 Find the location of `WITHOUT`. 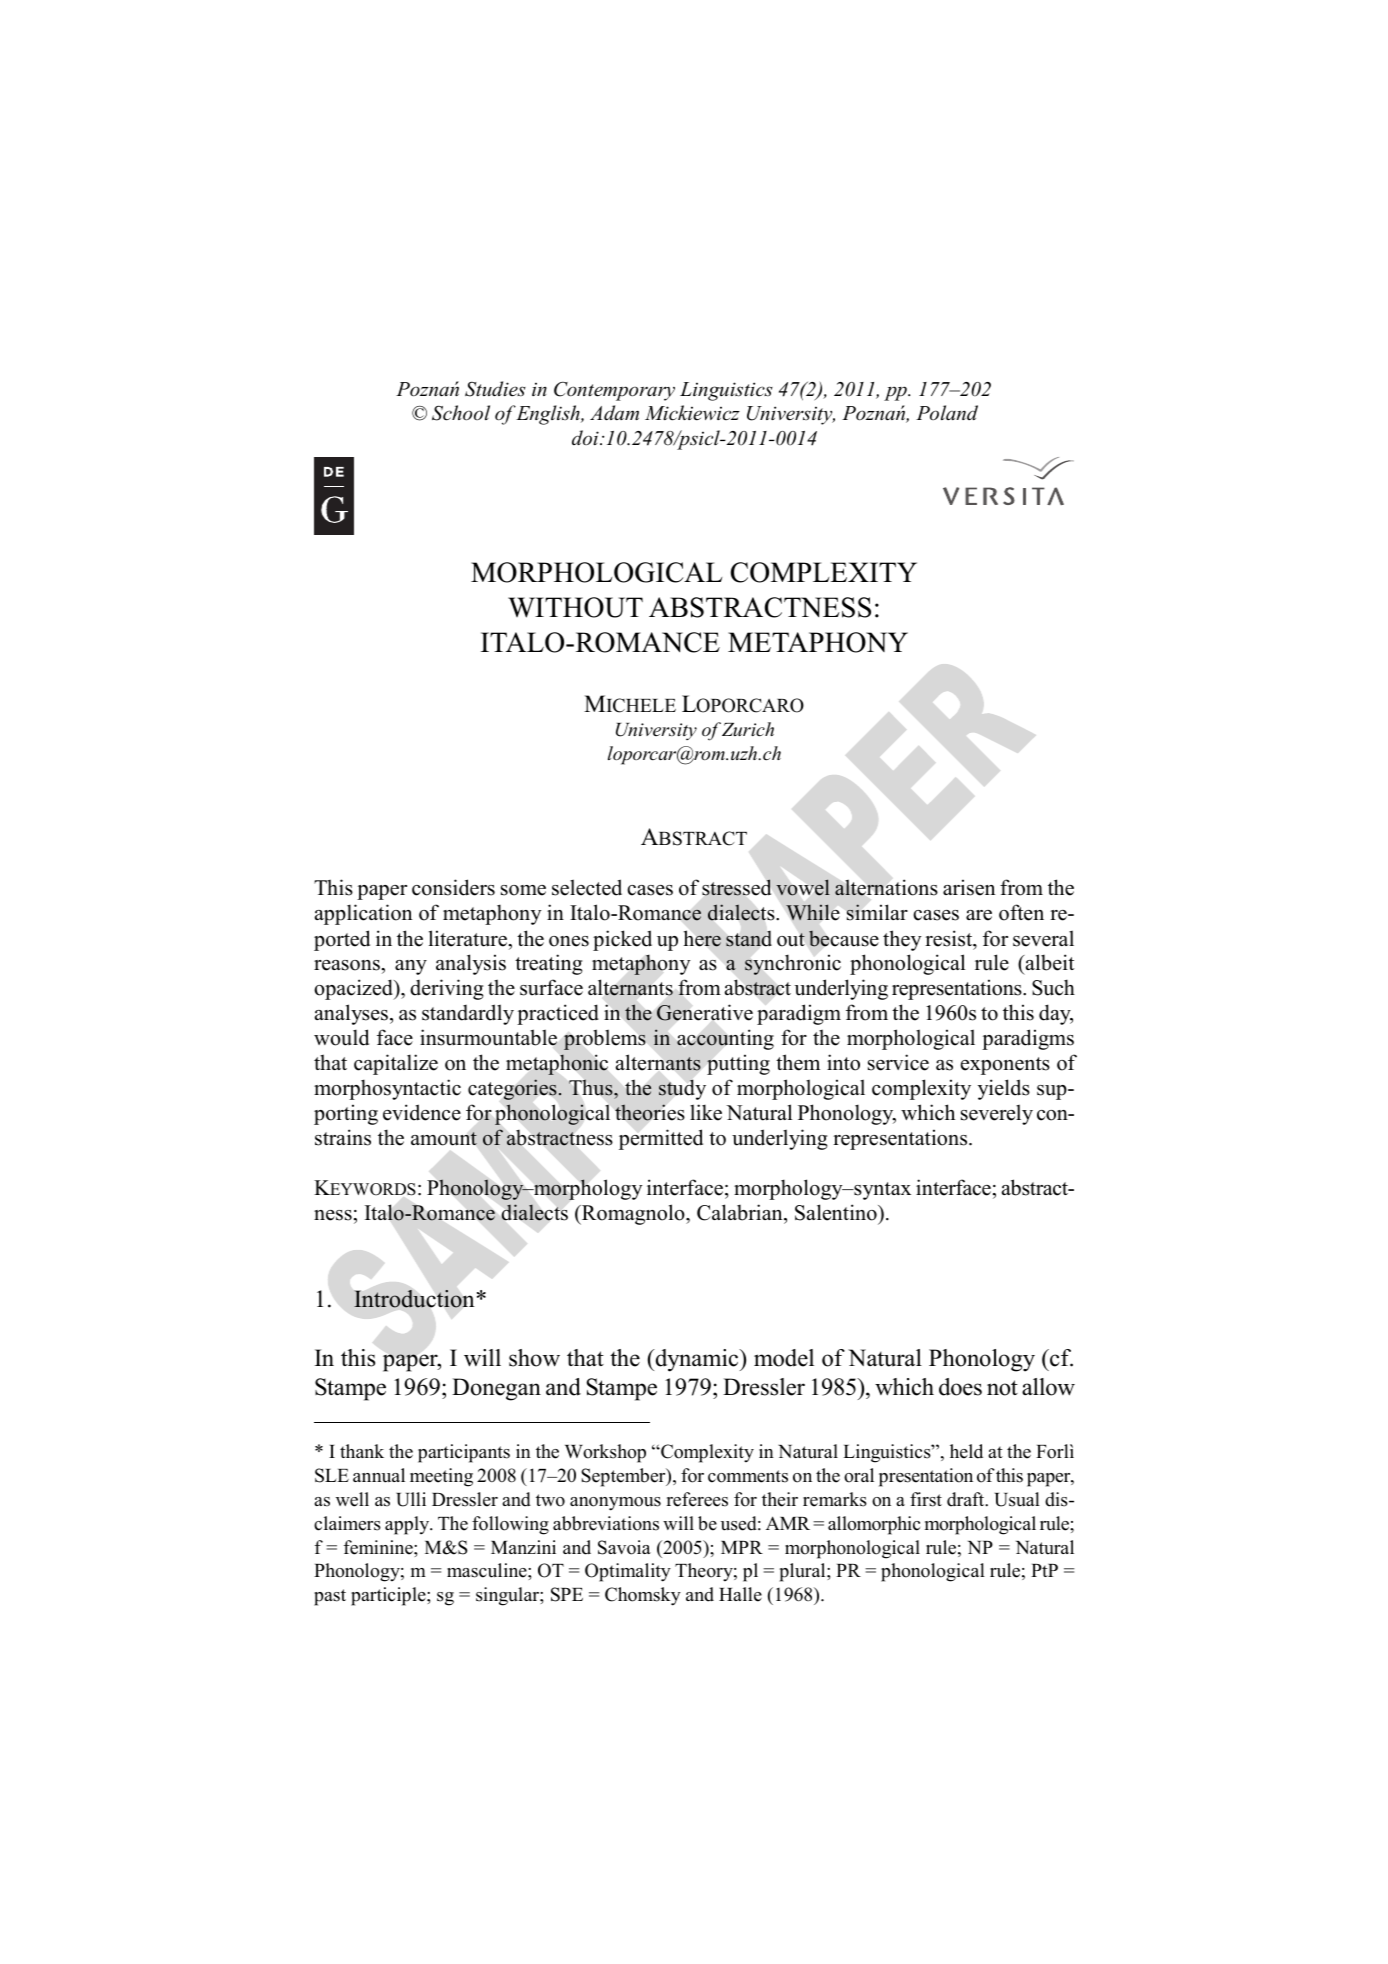

WITHOUT is located at coordinates (575, 607).
